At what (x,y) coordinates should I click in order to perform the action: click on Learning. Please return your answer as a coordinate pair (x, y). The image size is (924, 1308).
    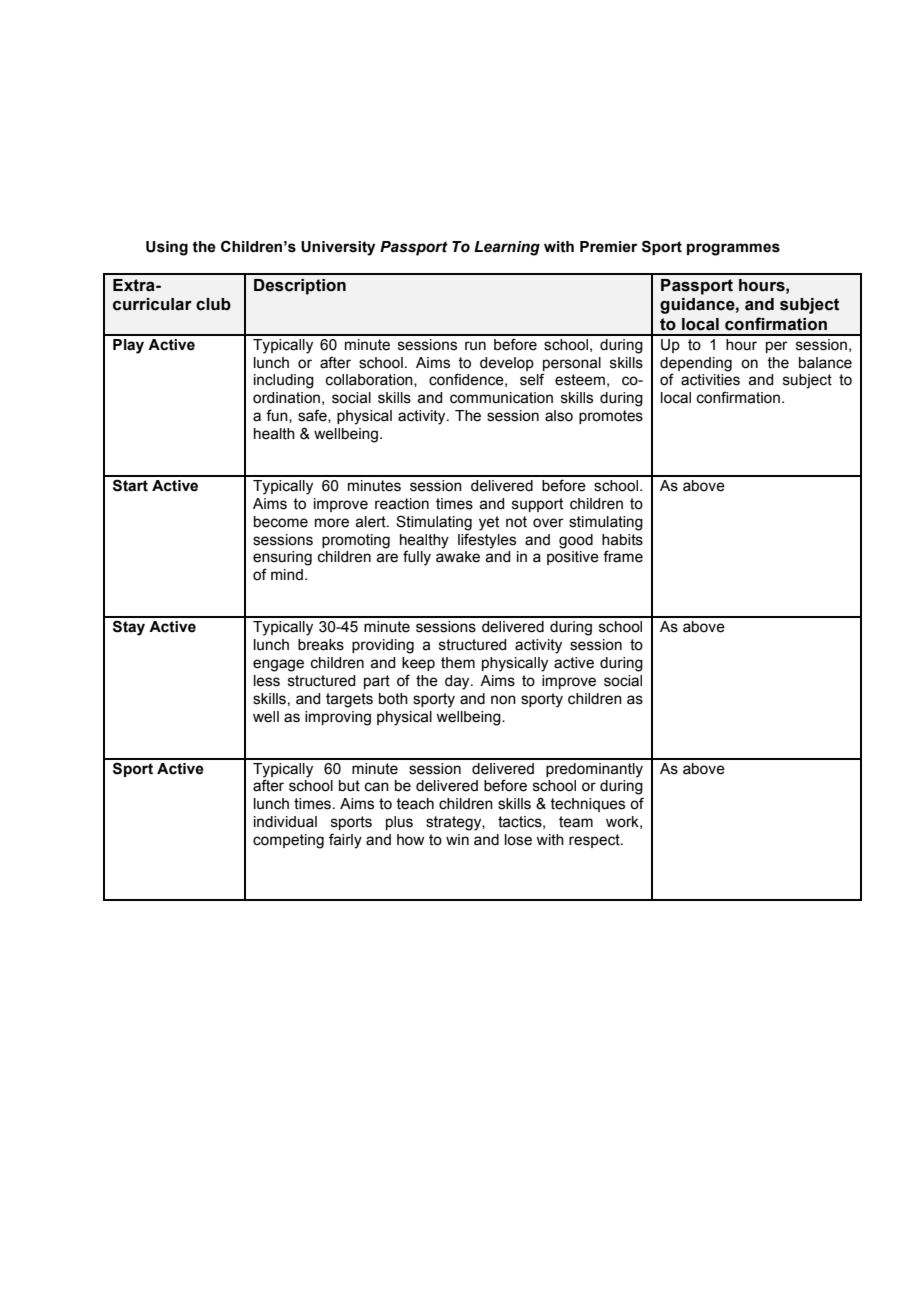
    Looking at the image, I should click on (507, 248).
